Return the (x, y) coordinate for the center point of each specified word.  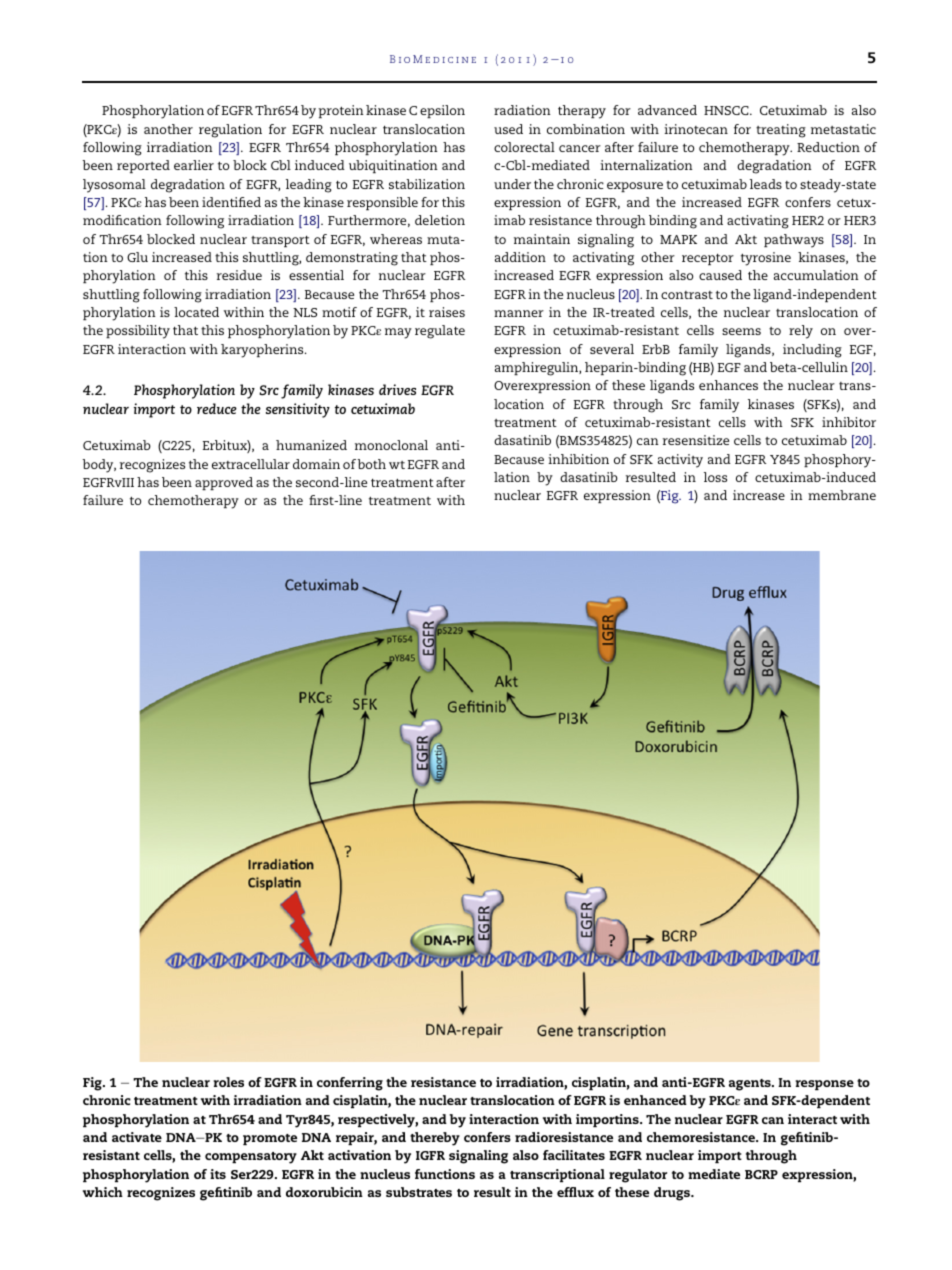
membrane (842, 495)
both (371, 464)
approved (224, 483)
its (218, 1174)
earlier (194, 165)
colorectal (524, 147)
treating (781, 131)
